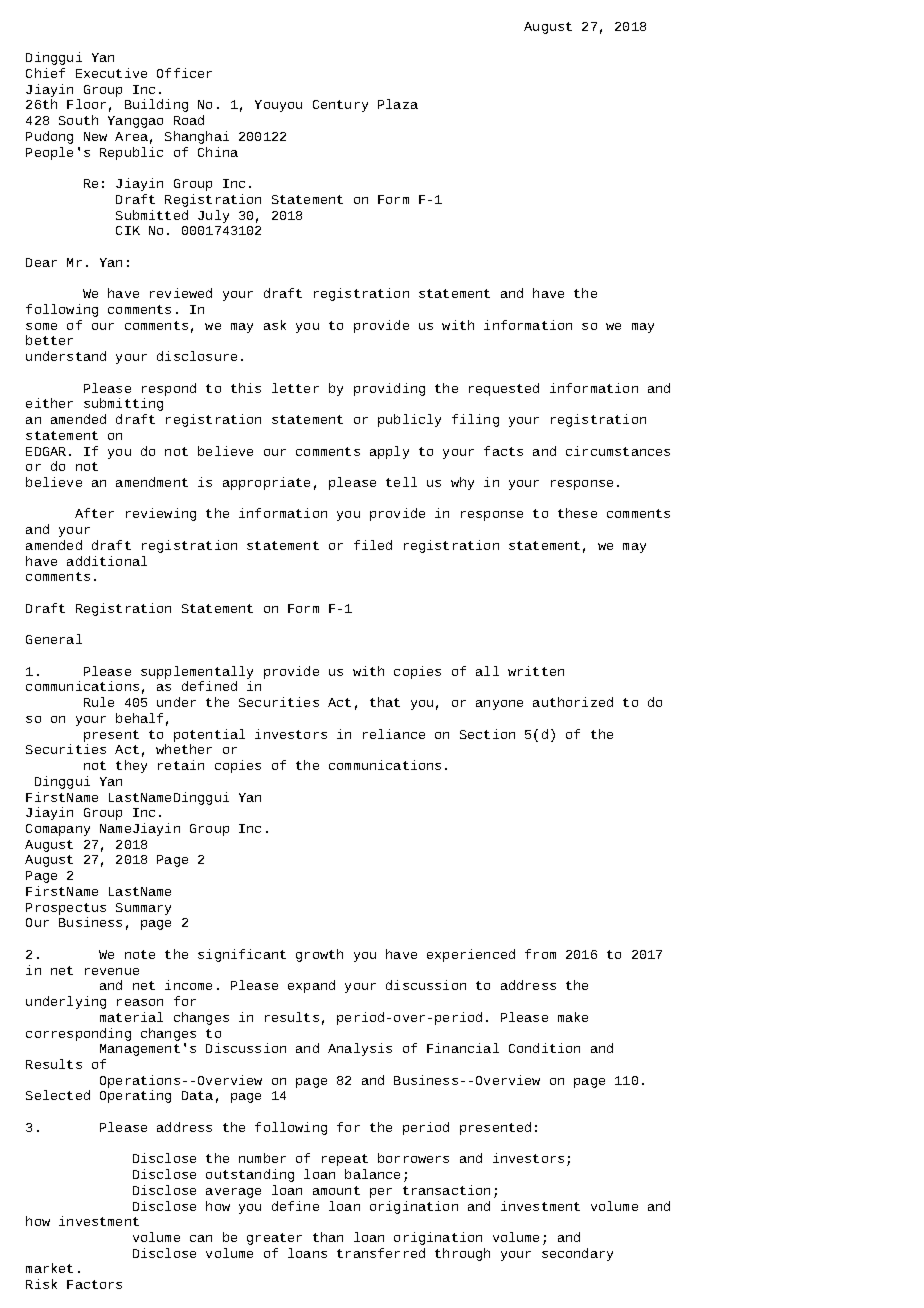  I want to click on secondary, so click(577, 1254).
